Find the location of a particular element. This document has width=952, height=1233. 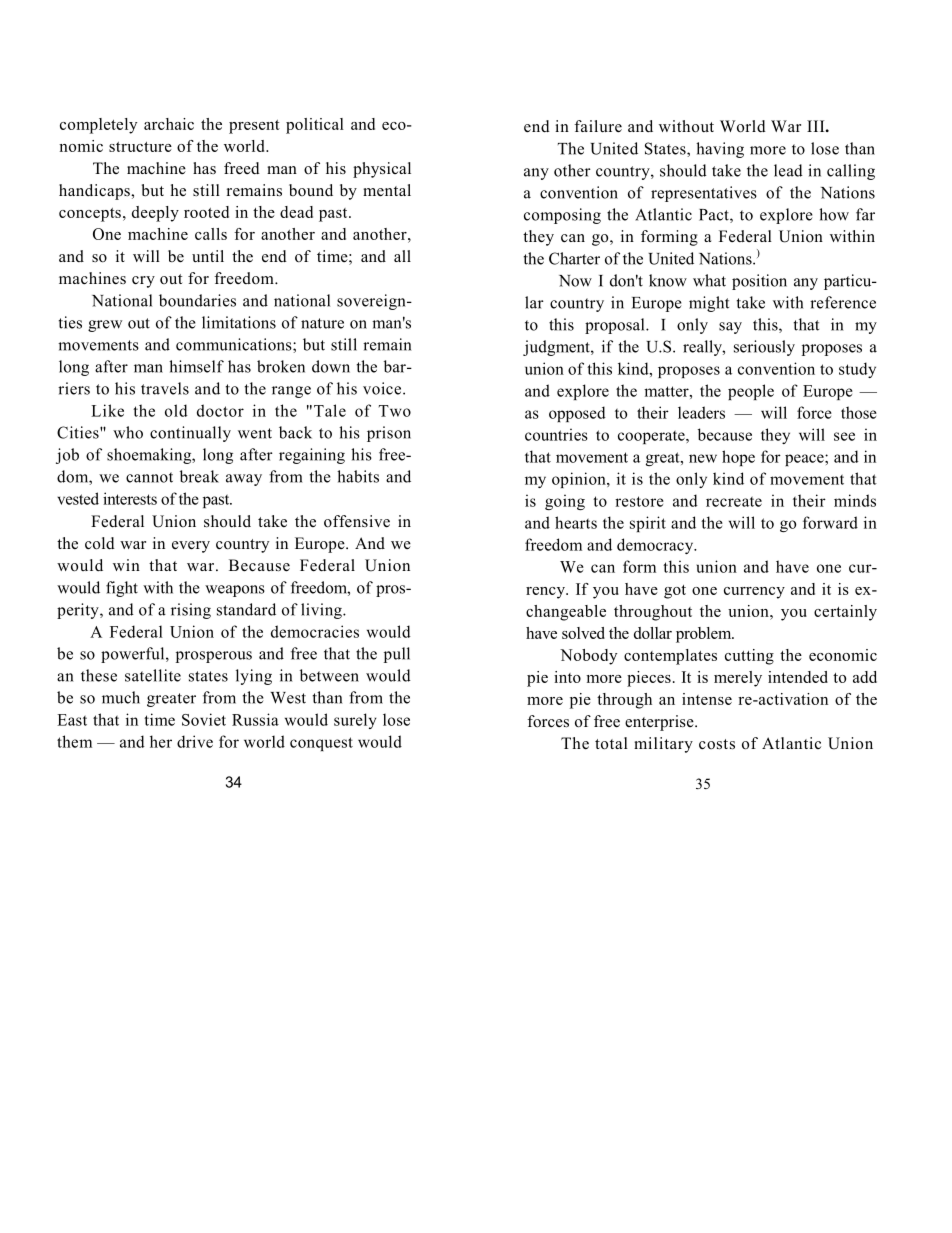

himself is located at coordinates (196, 366).
